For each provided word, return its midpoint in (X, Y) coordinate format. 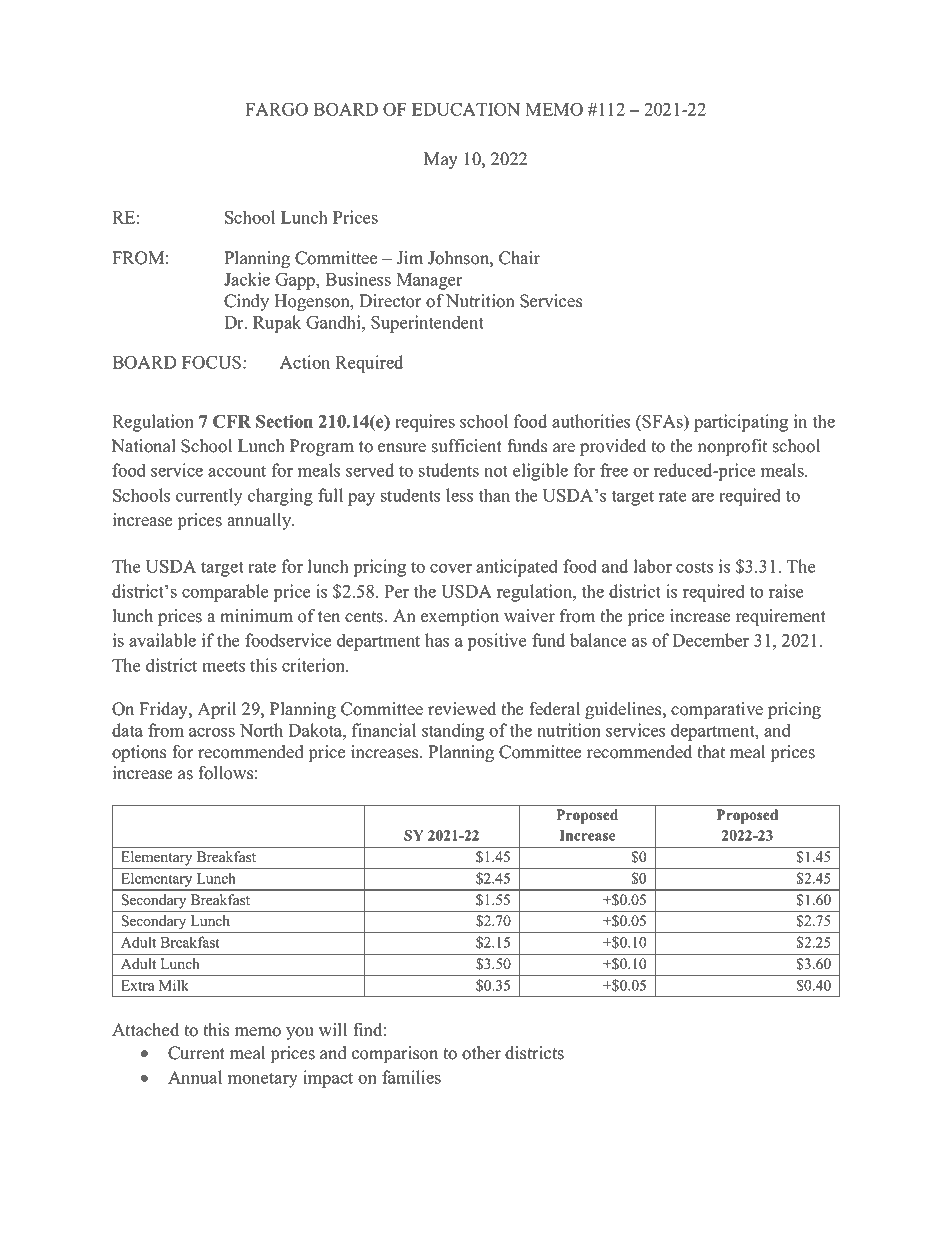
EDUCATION (466, 109)
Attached (145, 1030)
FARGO (276, 109)
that (711, 751)
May (441, 160)
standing (453, 732)
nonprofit (732, 447)
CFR (232, 421)
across (212, 732)
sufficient (467, 446)
